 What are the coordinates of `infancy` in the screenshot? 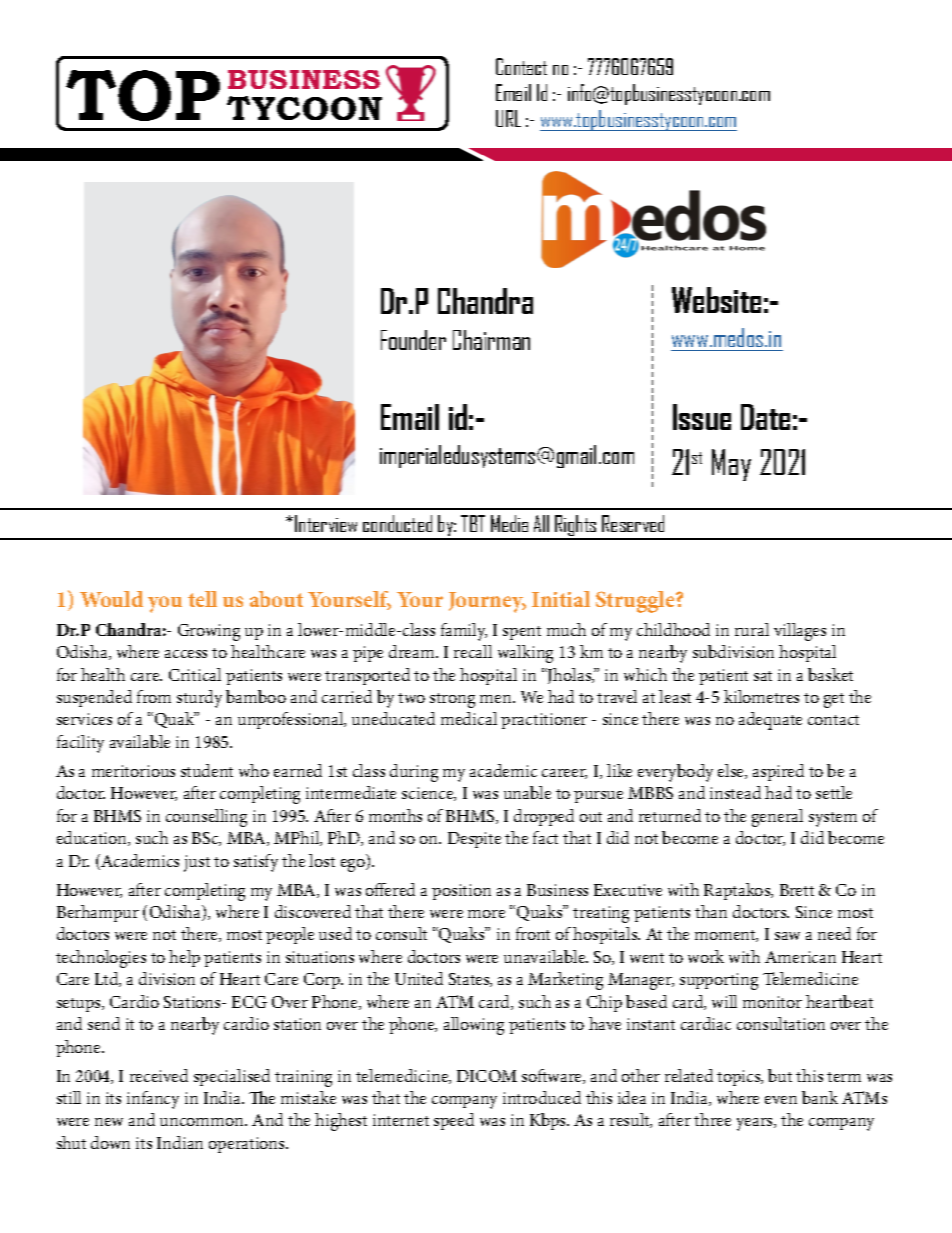 It's located at (153, 1100).
